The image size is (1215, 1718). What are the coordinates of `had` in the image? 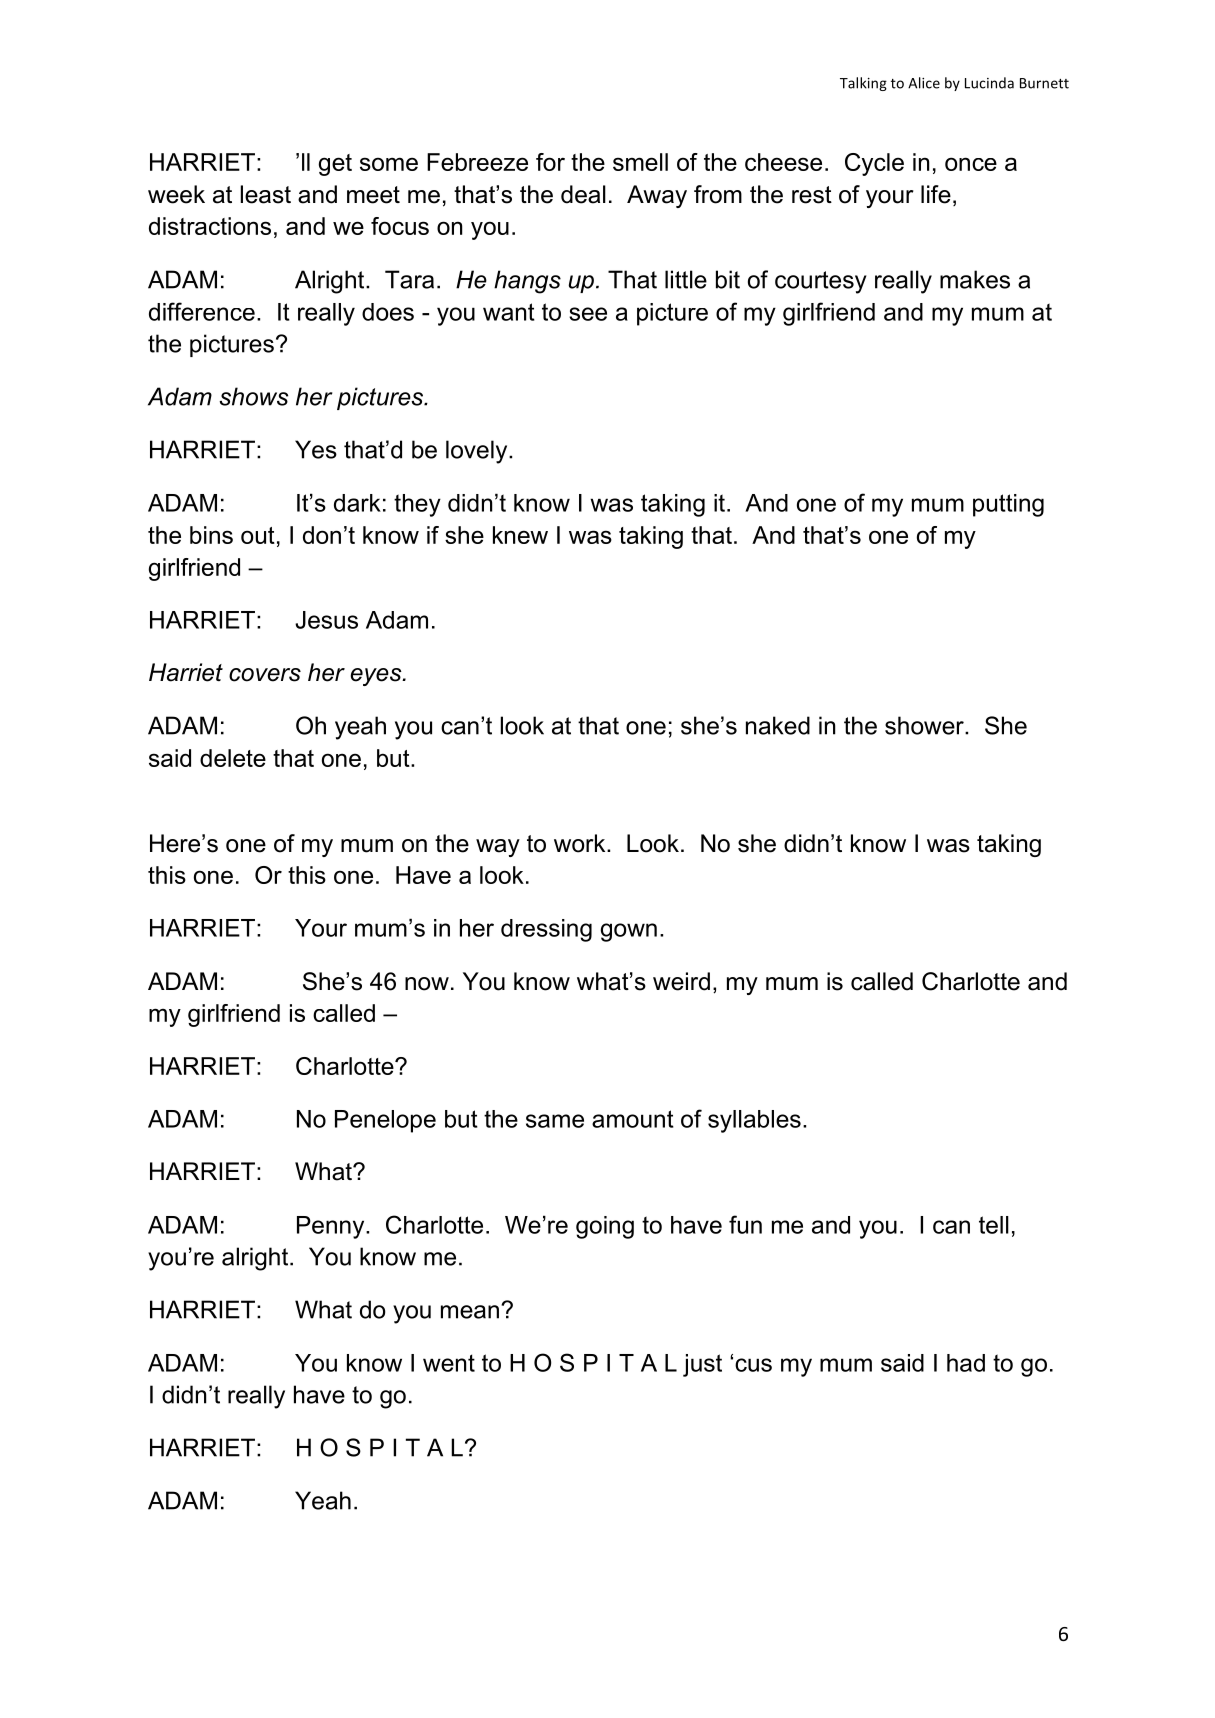 It's located at (966, 1363).
